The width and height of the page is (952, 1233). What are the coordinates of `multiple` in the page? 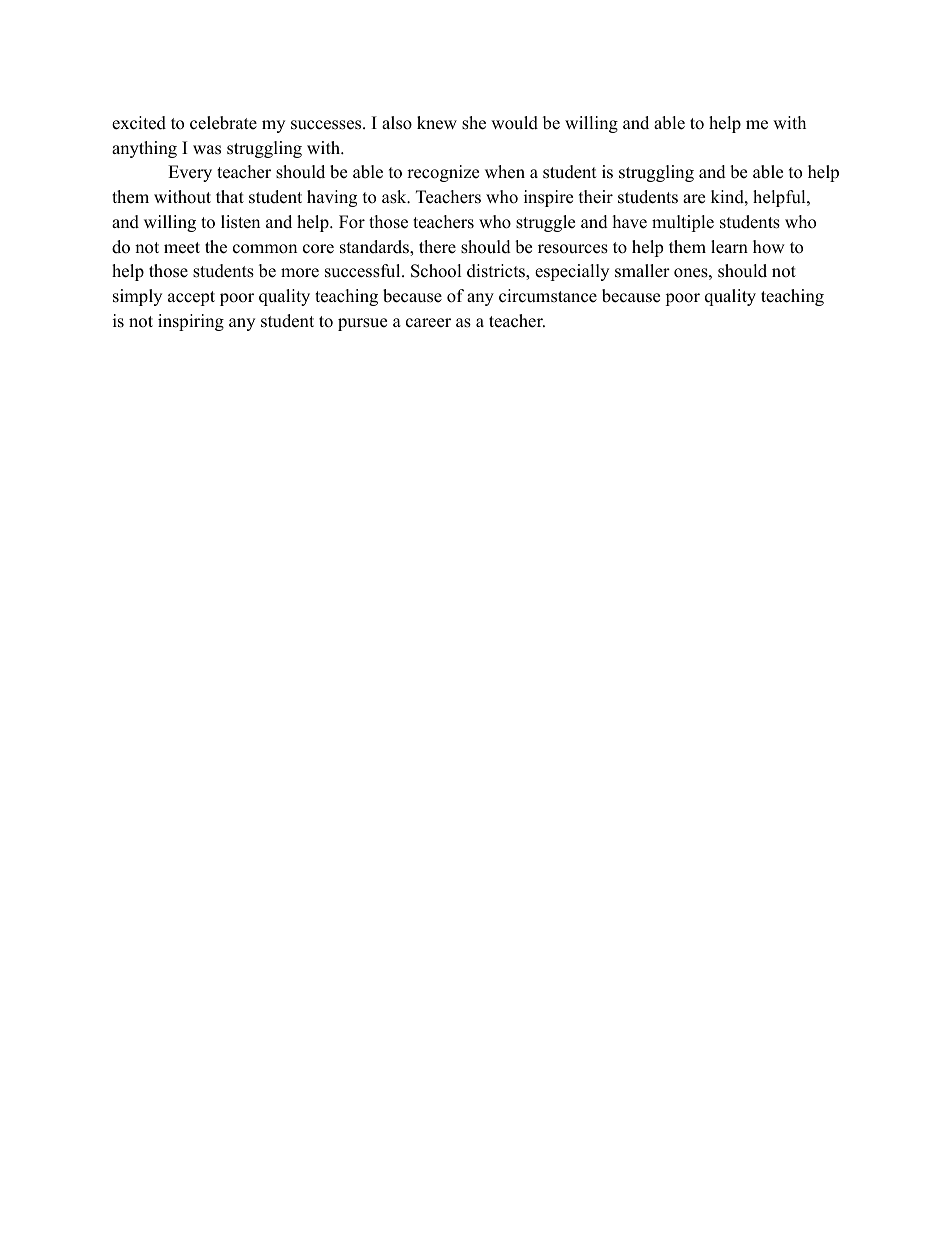 It's located at (683, 223).
